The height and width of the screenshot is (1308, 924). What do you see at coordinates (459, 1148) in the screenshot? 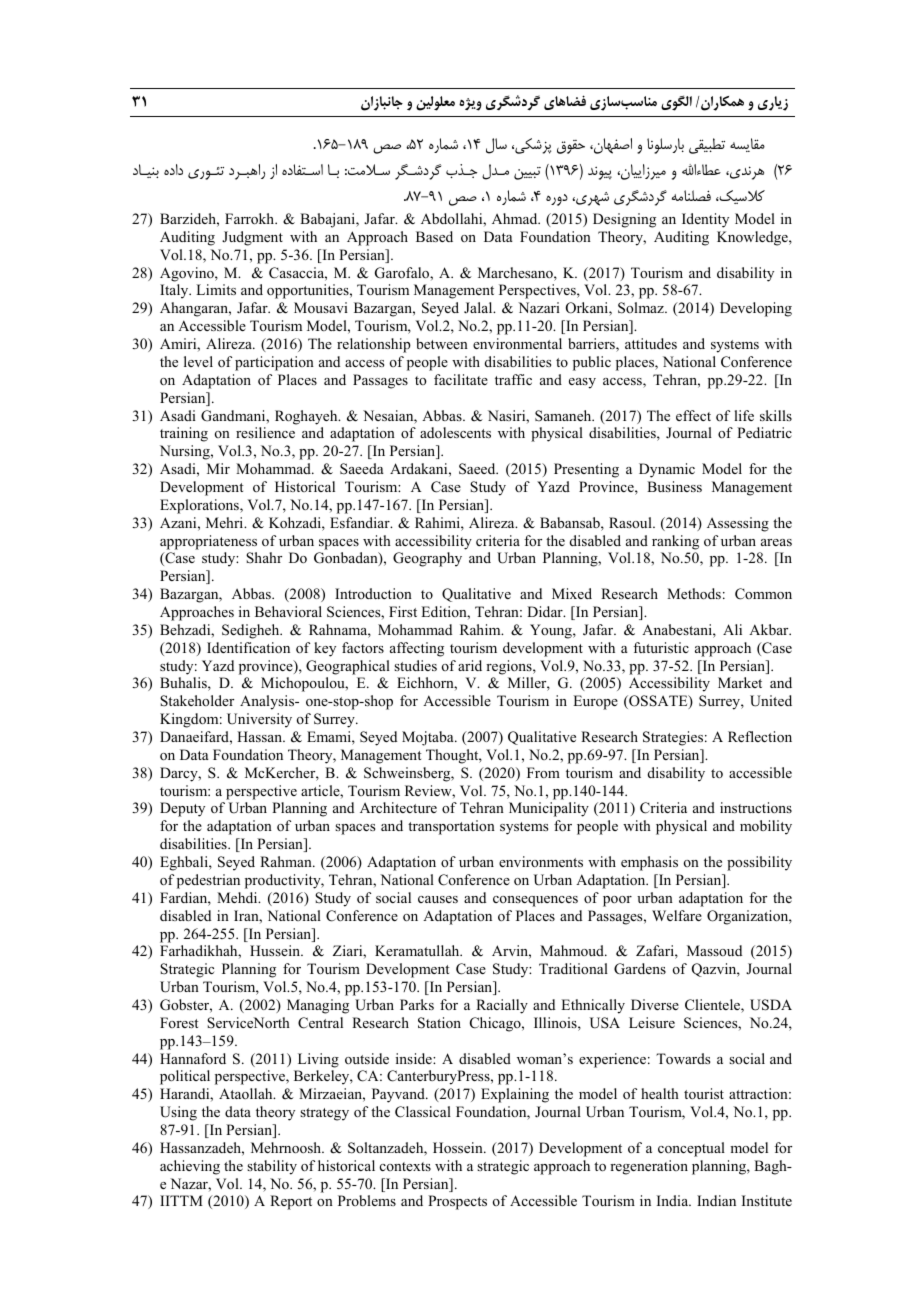
I see `Hossein` at bounding box center [459, 1148].
